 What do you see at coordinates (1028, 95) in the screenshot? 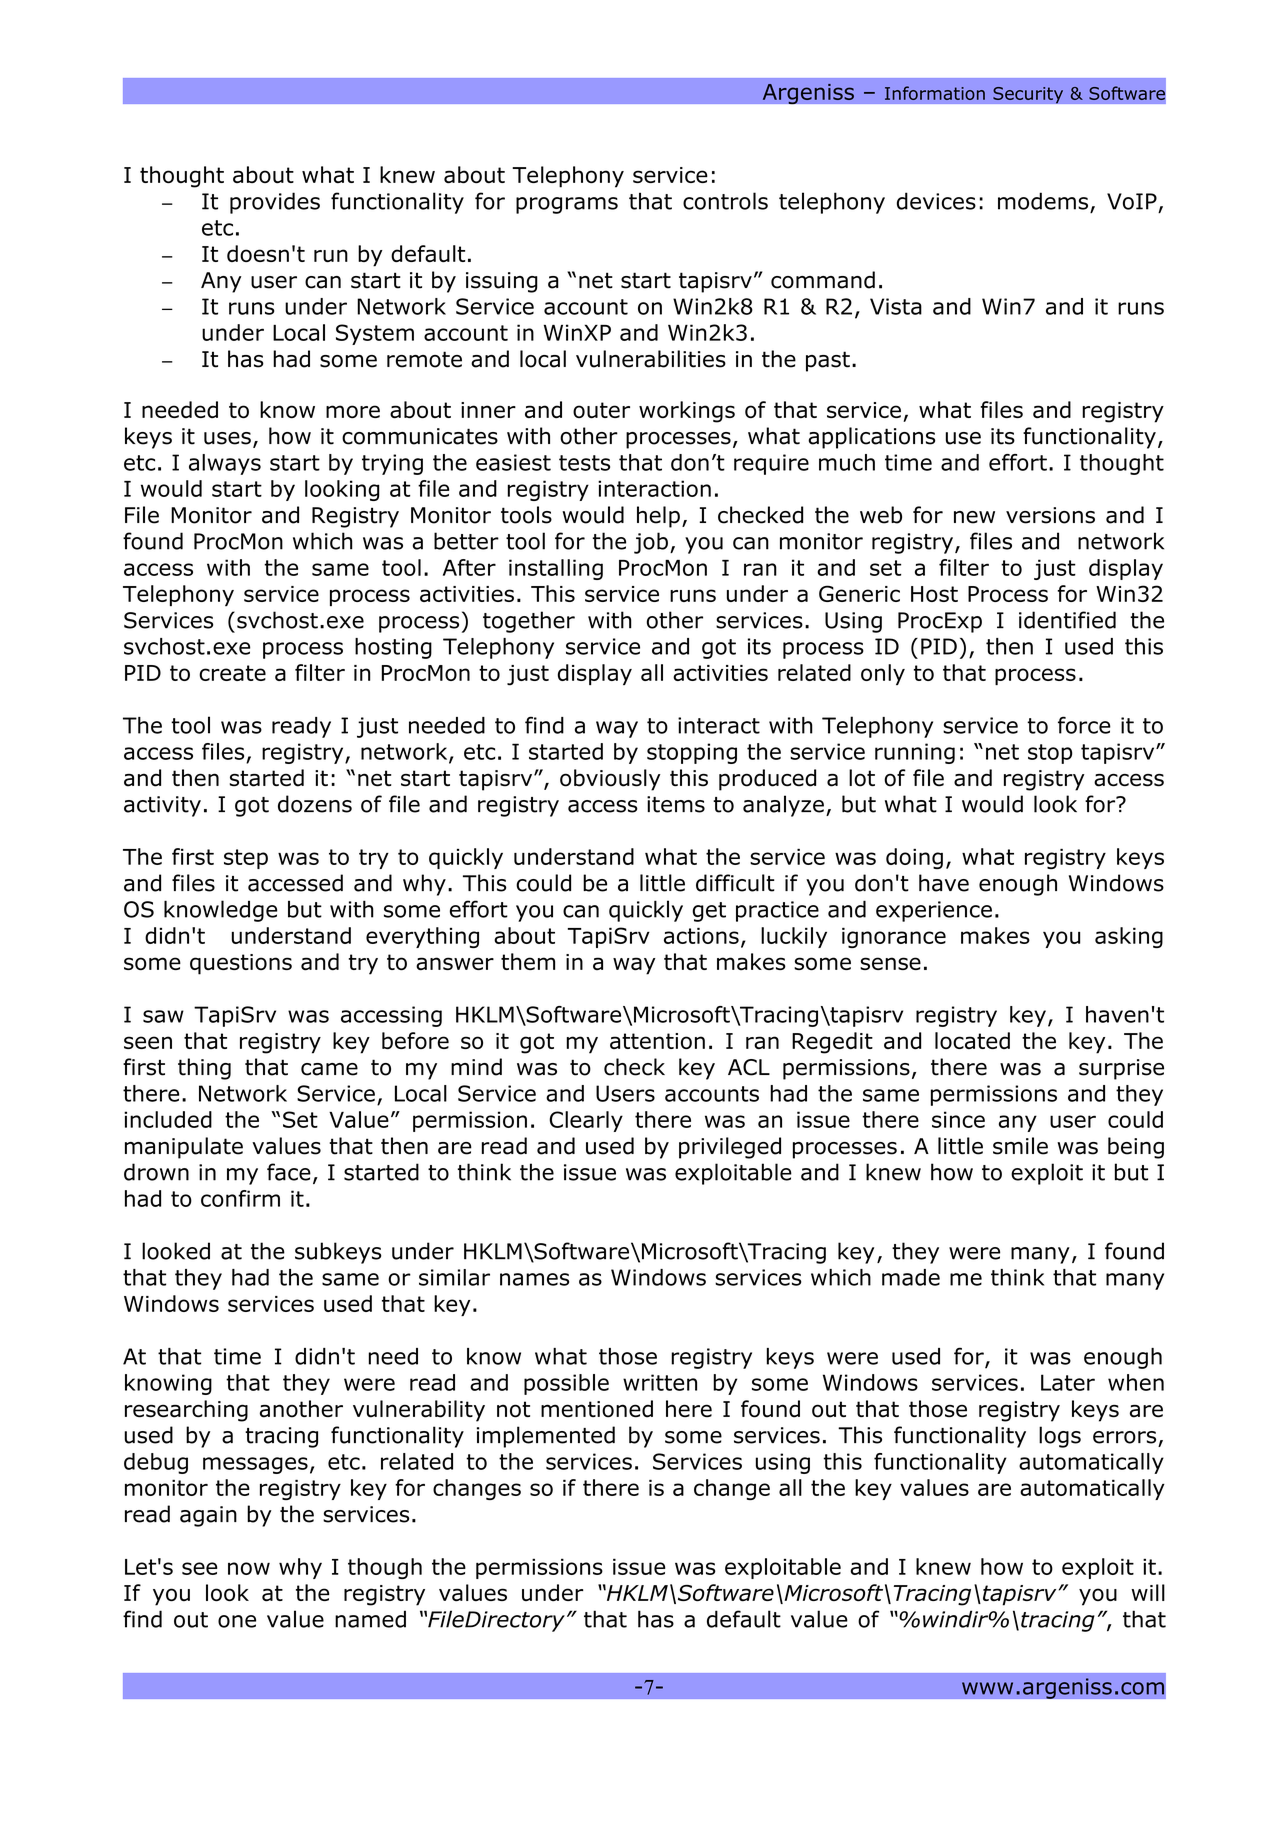
I see `Security` at bounding box center [1028, 95].
